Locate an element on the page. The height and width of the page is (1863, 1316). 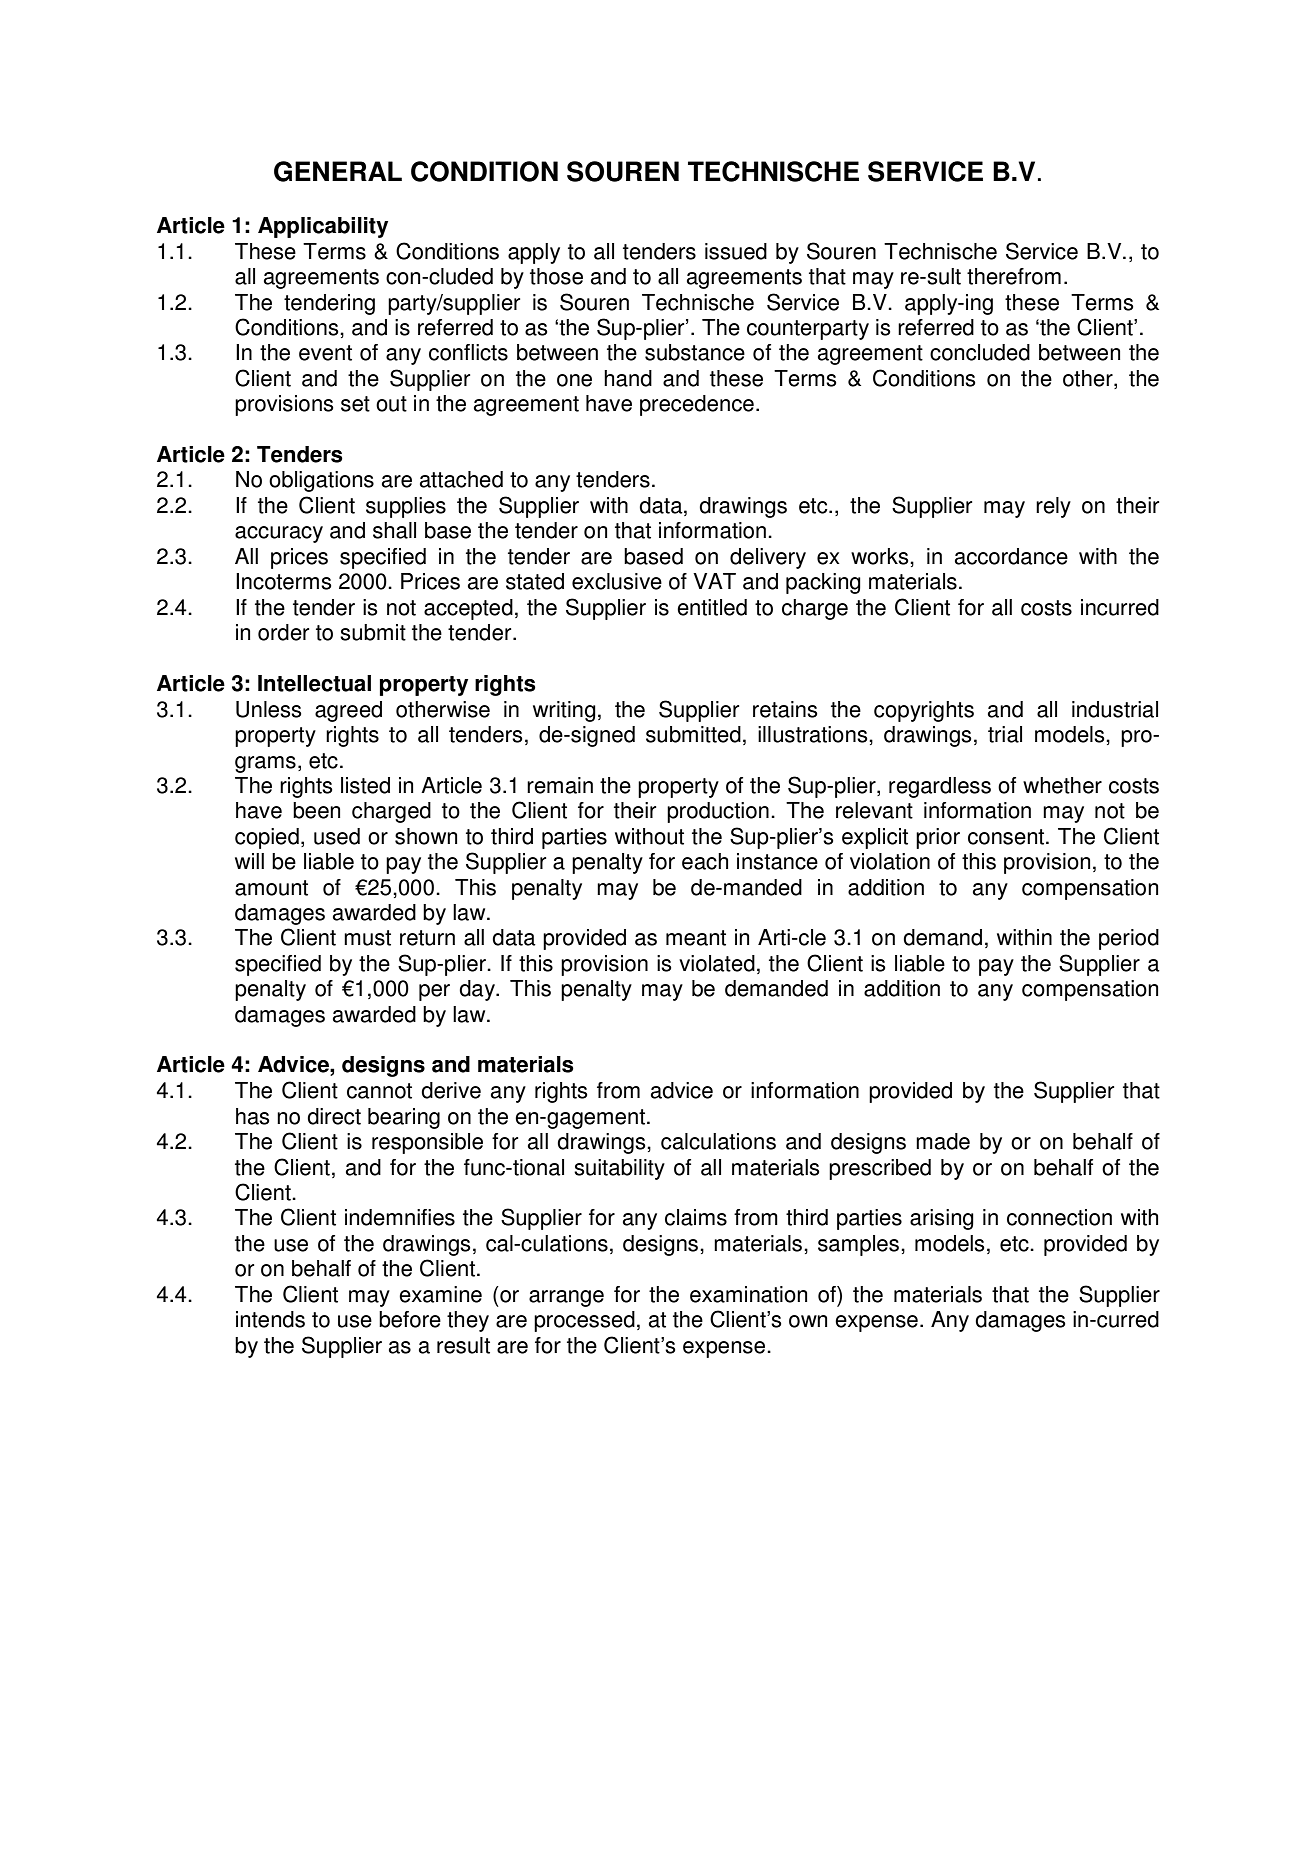
before is located at coordinates (410, 1319).
